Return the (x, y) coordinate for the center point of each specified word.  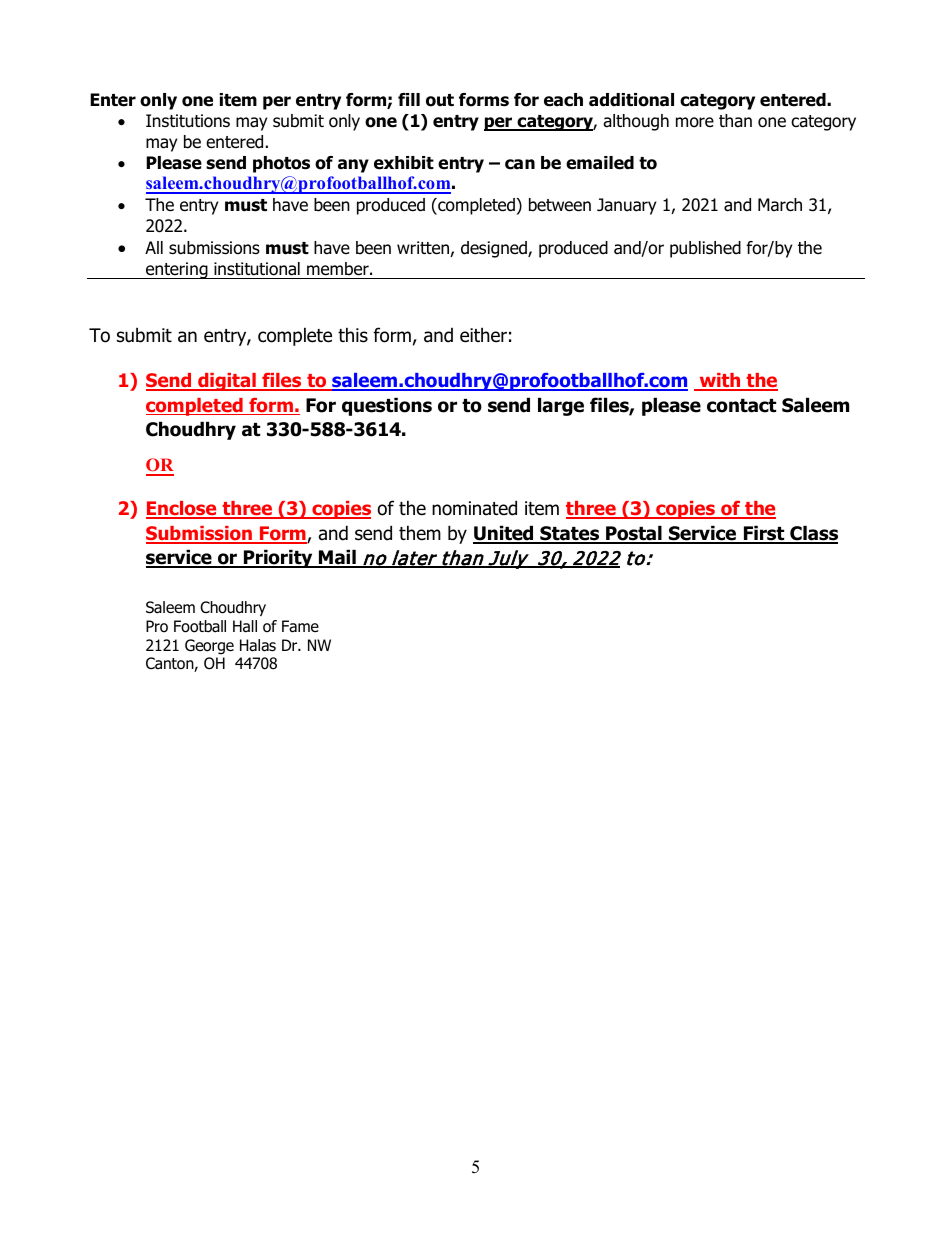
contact (741, 406)
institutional (257, 269)
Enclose (182, 510)
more (695, 122)
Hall (245, 626)
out (440, 100)
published (705, 249)
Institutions (188, 121)
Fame (300, 626)
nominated (474, 508)
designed (495, 249)
